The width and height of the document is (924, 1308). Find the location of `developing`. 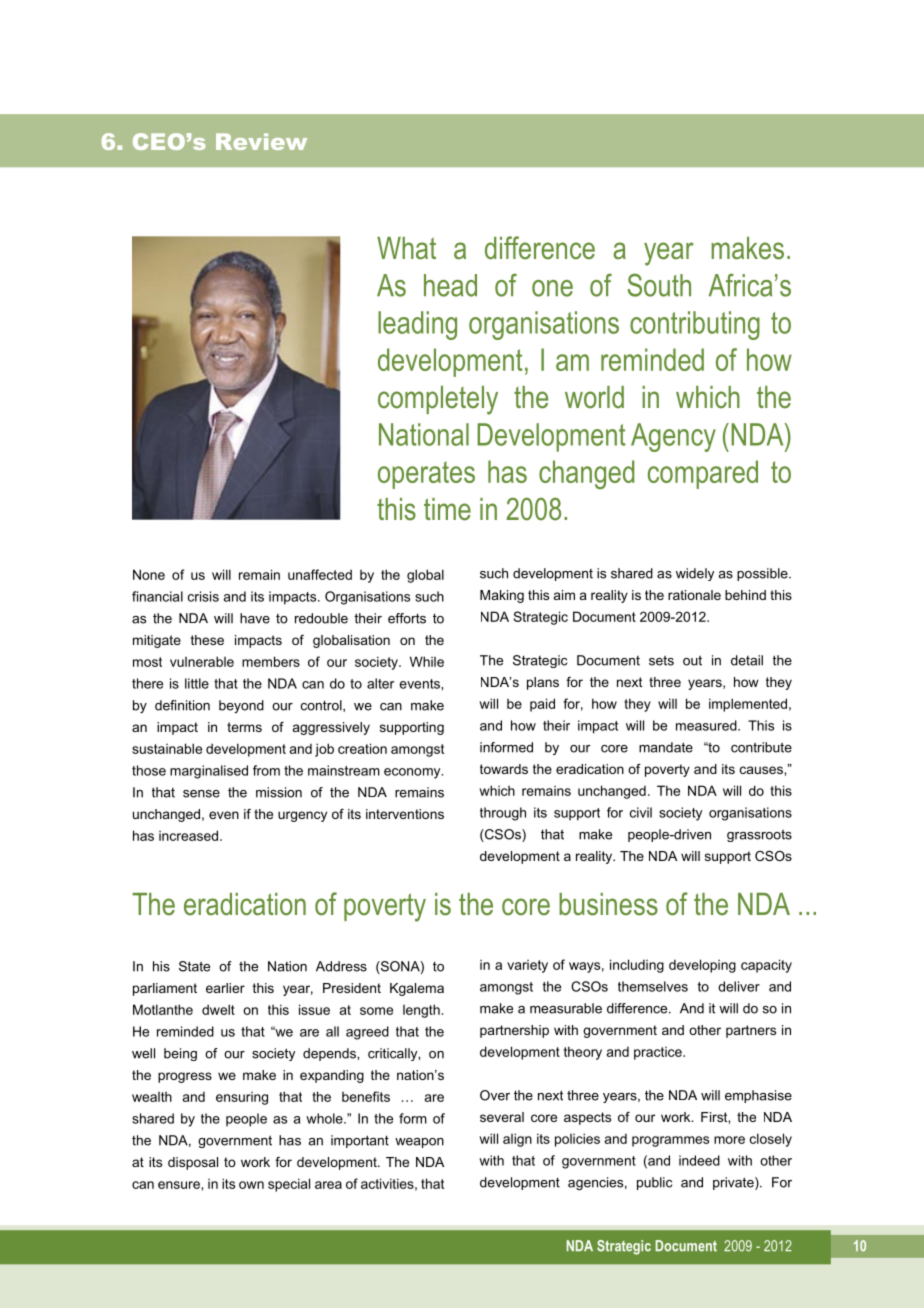

developing is located at coordinates (702, 966).
